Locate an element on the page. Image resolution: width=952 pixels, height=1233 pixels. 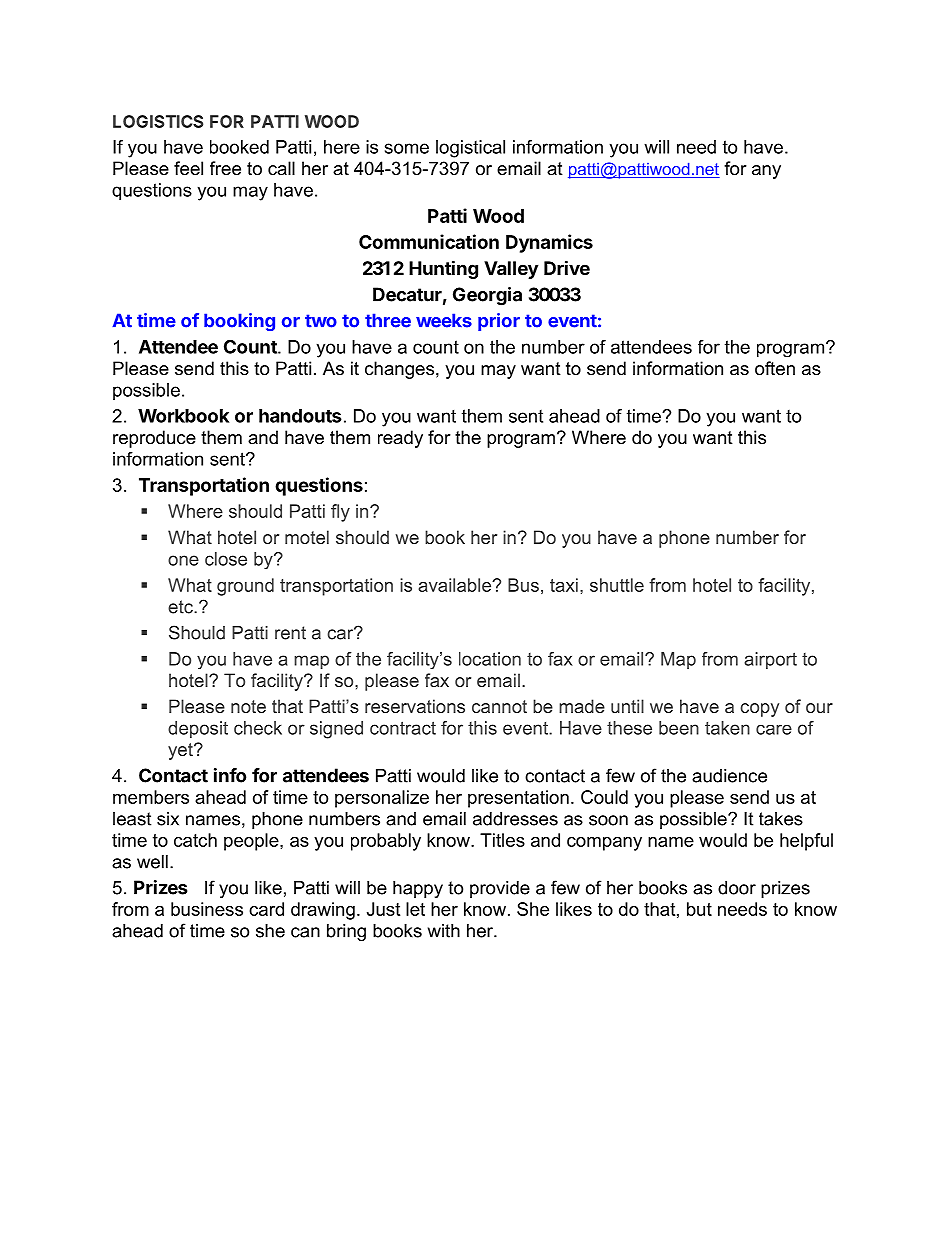
business is located at coordinates (207, 909).
